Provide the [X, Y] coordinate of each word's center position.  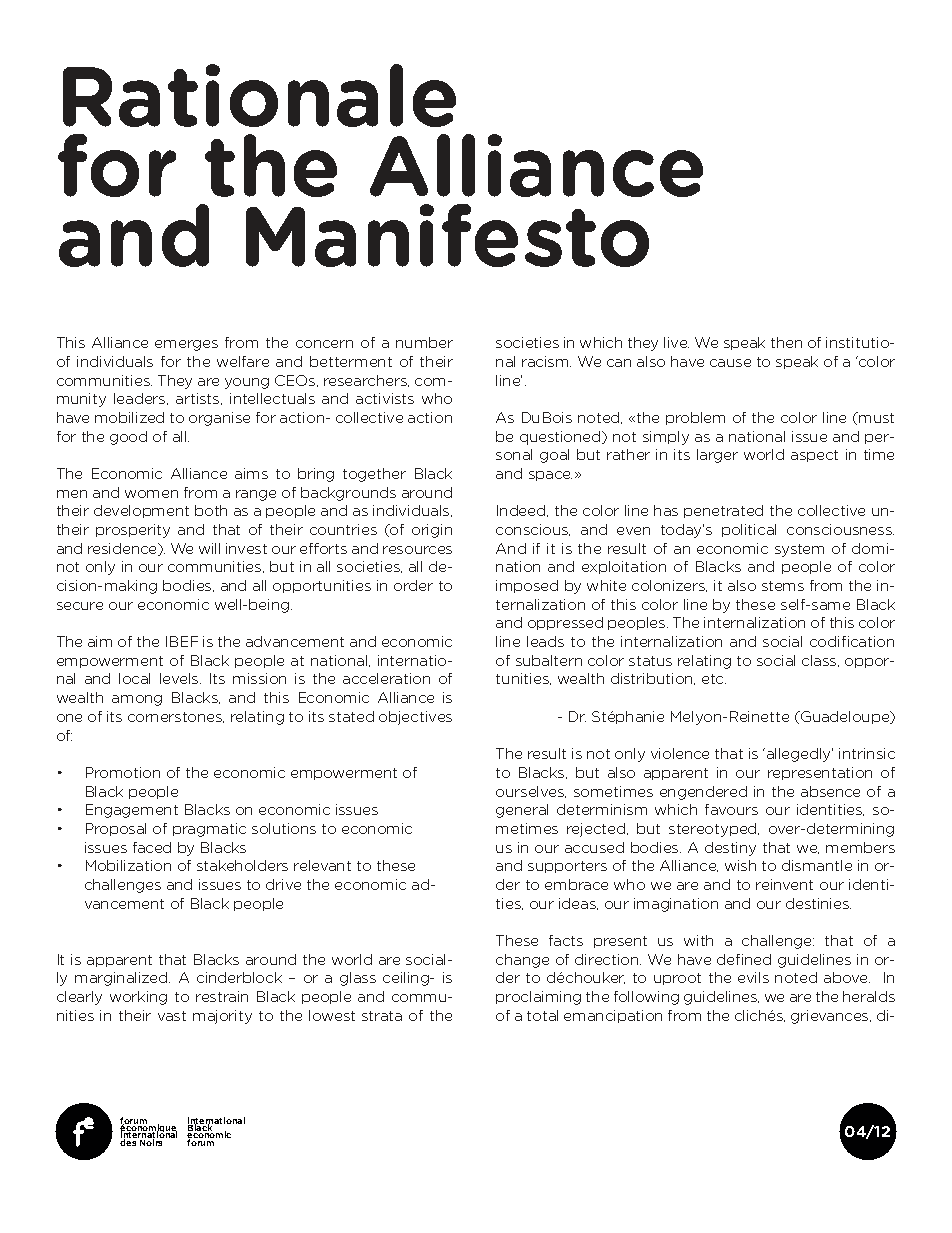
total [542, 1015]
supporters [567, 867]
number [424, 342]
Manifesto [447, 235]
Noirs [151, 1141]
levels [180, 678]
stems [783, 586]
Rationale [259, 95]
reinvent [784, 884]
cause [730, 363]
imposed [527, 586]
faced [152, 847]
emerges [186, 345]
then [786, 342]
